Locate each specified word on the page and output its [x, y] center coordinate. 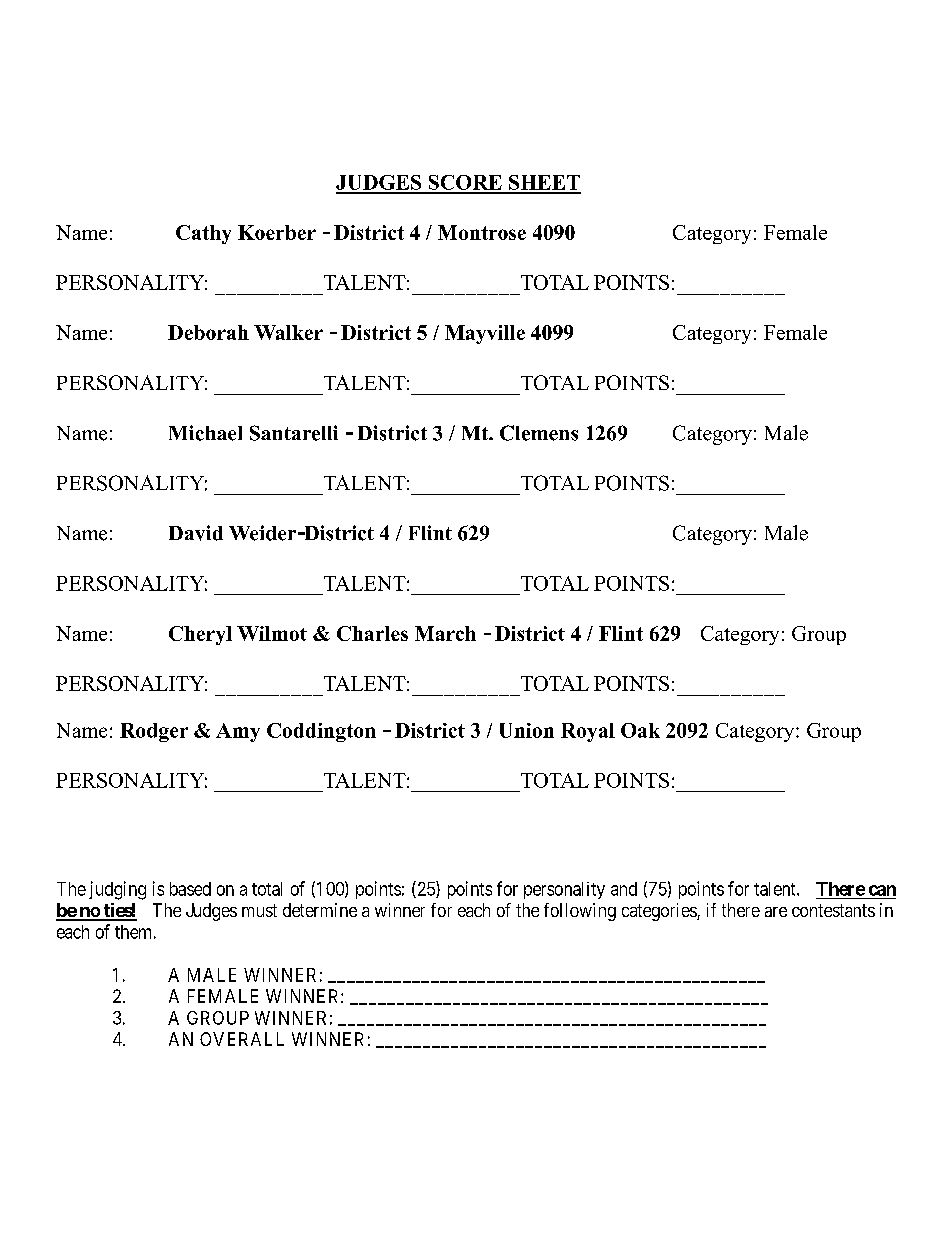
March [445, 633]
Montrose [482, 232]
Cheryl [200, 635]
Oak [640, 730]
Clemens [539, 433]
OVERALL [242, 1039]
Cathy [203, 234]
